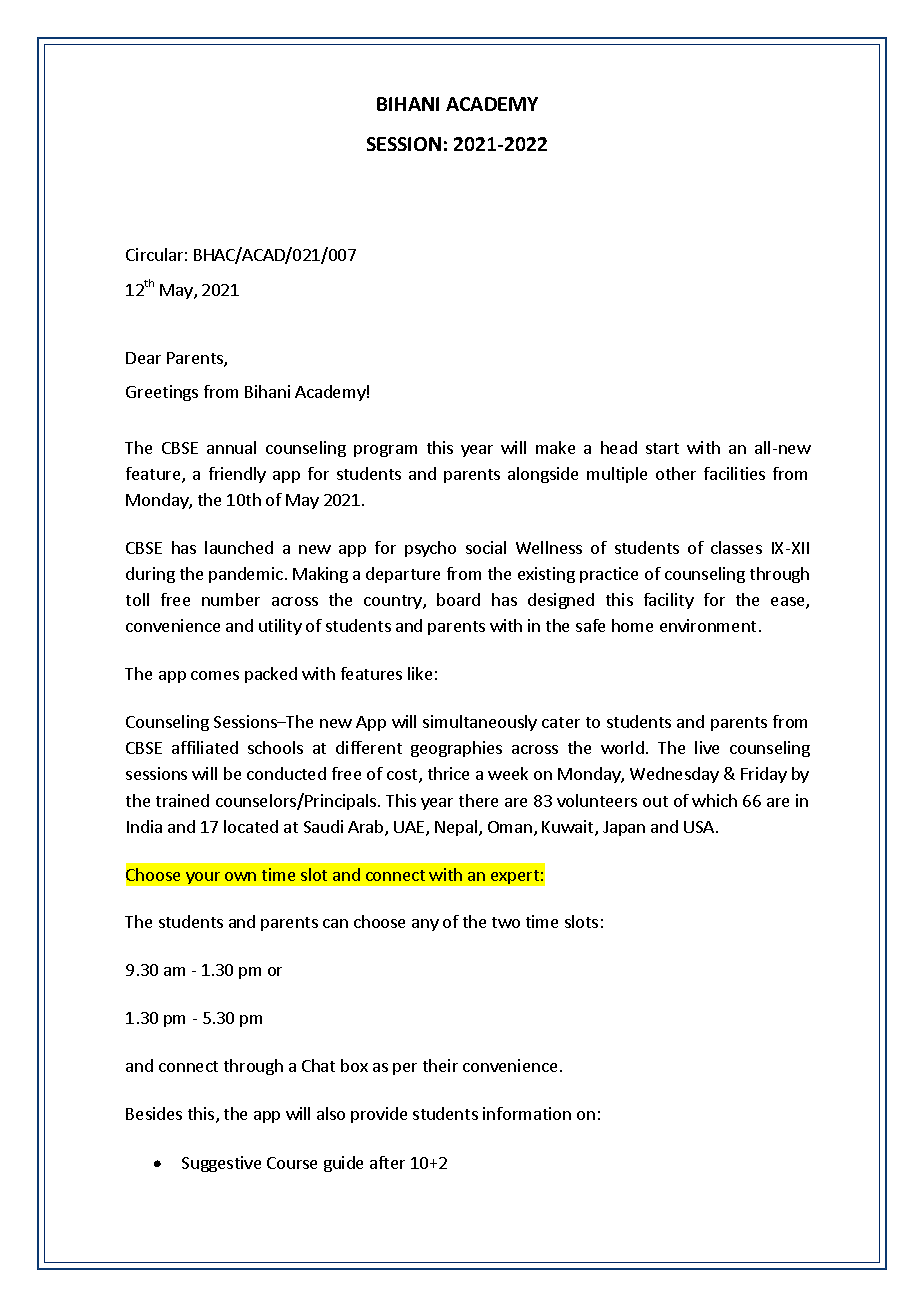 The image size is (924, 1307). I want to click on their, so click(440, 1065).
